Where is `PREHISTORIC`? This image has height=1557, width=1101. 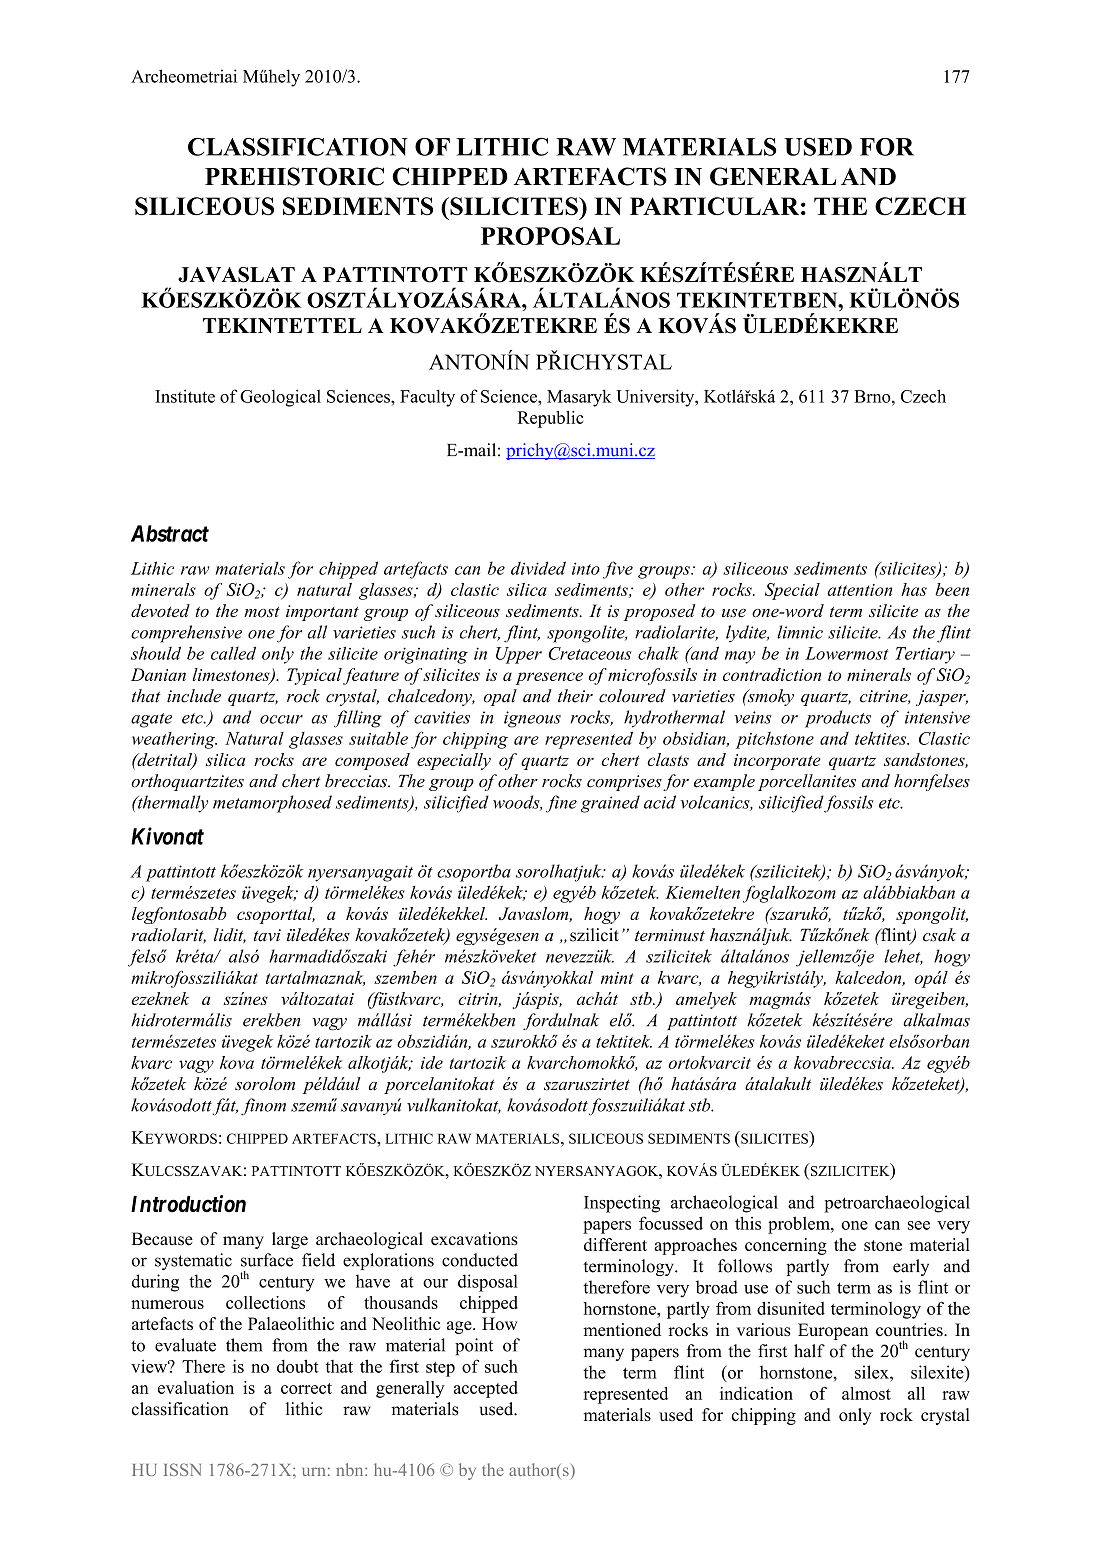
PREHISTORIC is located at coordinates (294, 176).
